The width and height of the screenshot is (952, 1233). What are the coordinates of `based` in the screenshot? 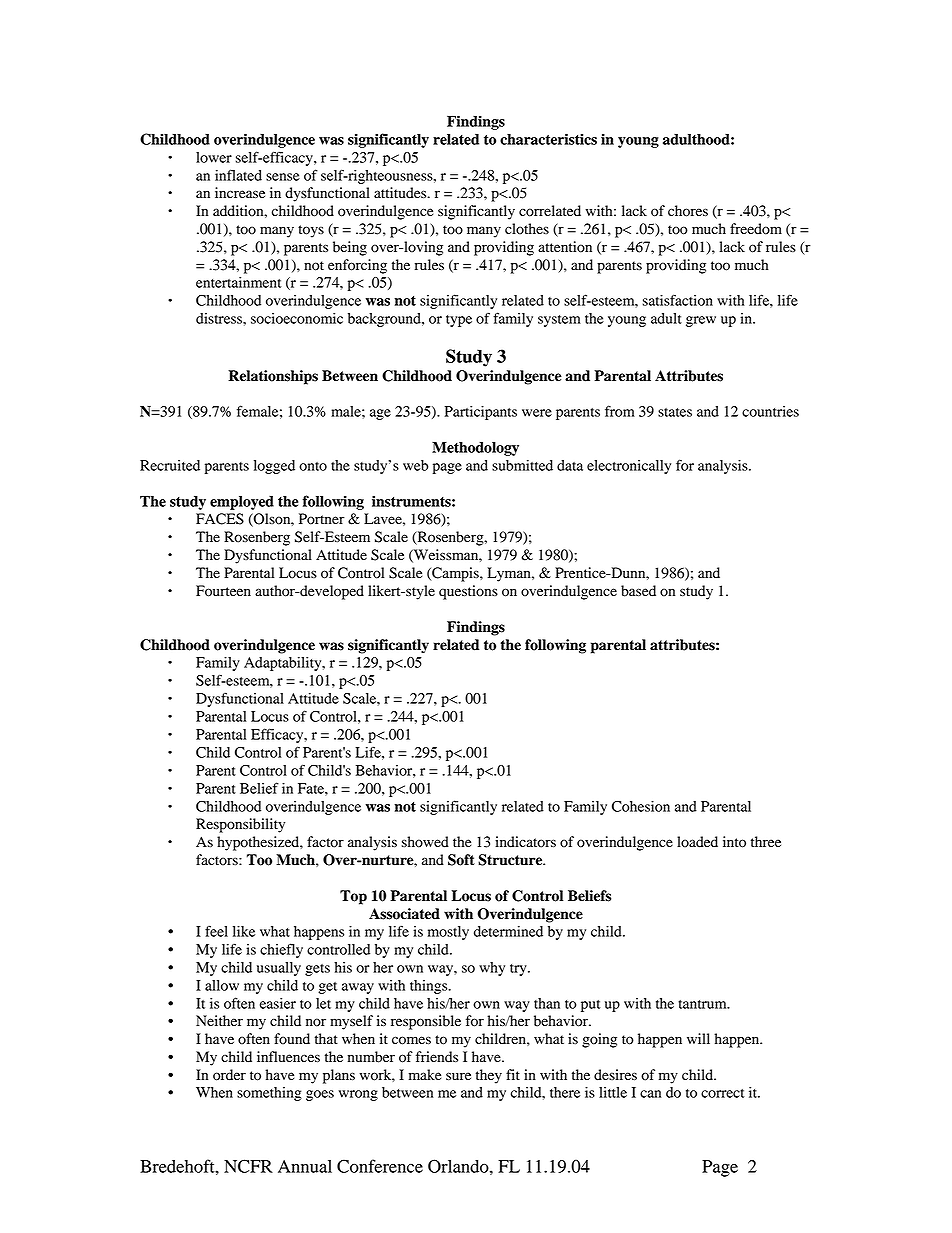 It's located at (638, 591).
